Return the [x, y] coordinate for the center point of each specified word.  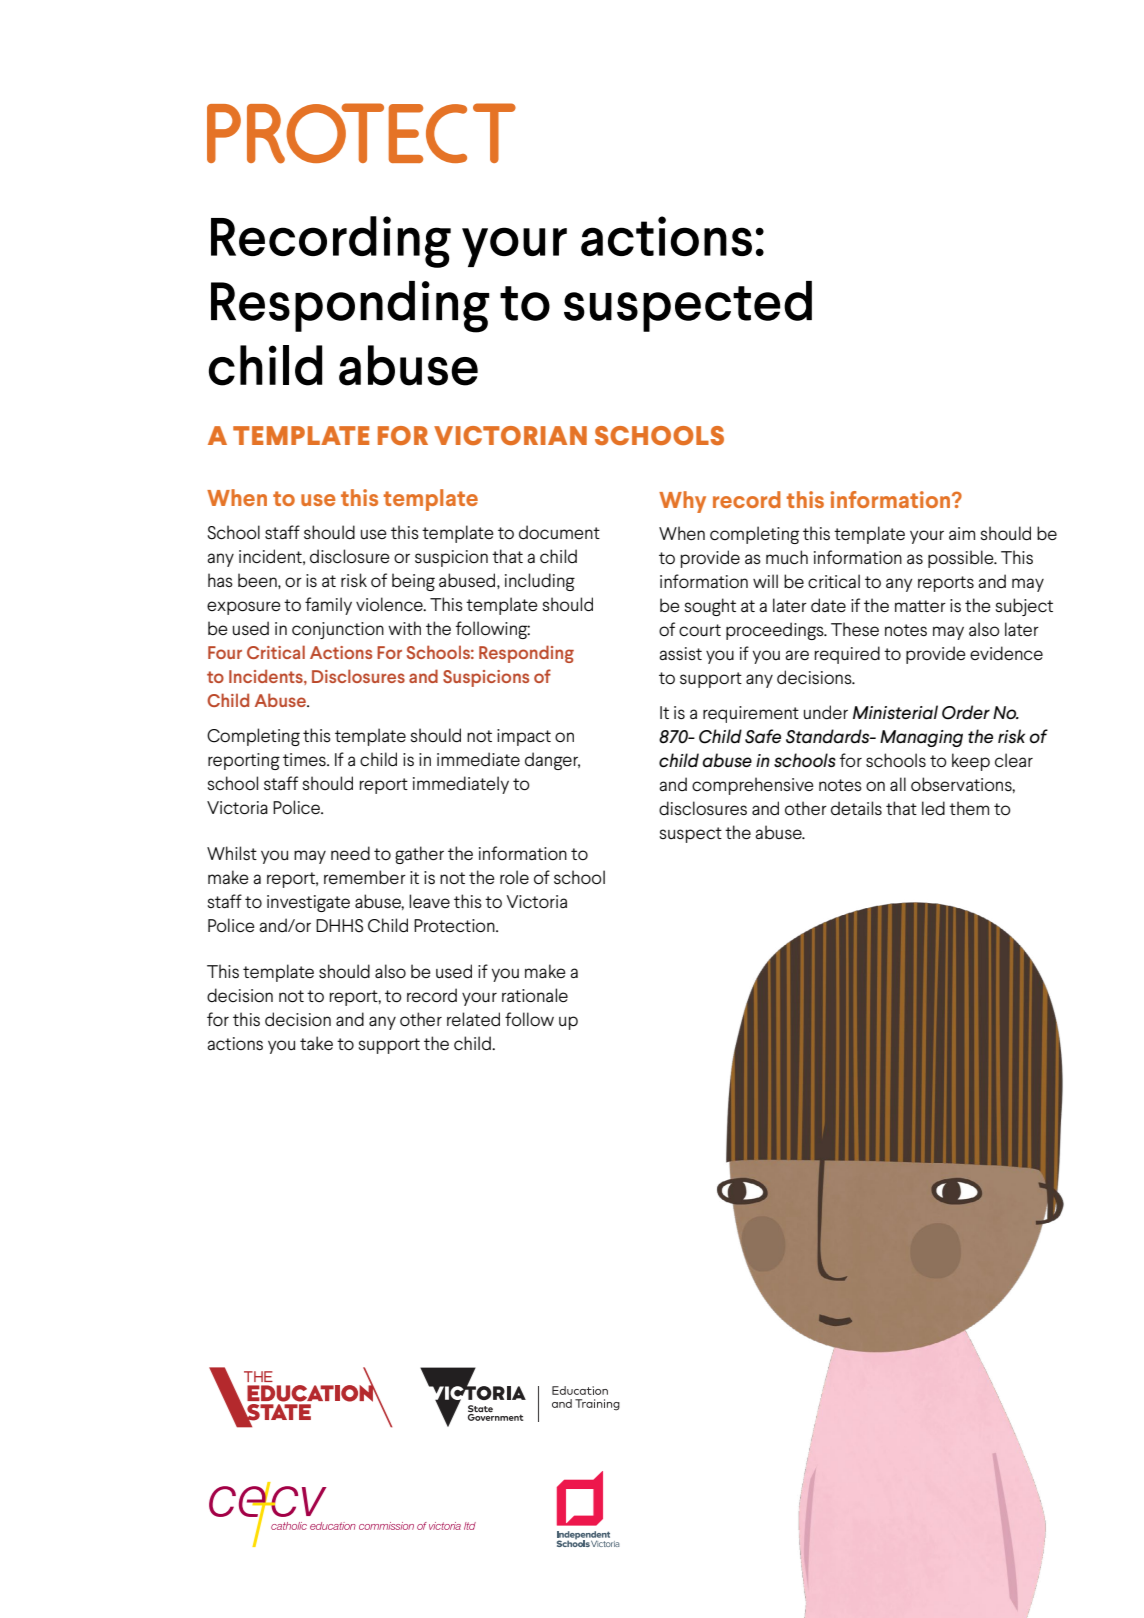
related [473, 1019]
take [316, 1043]
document [559, 532]
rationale [535, 995]
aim [962, 533]
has [220, 580]
